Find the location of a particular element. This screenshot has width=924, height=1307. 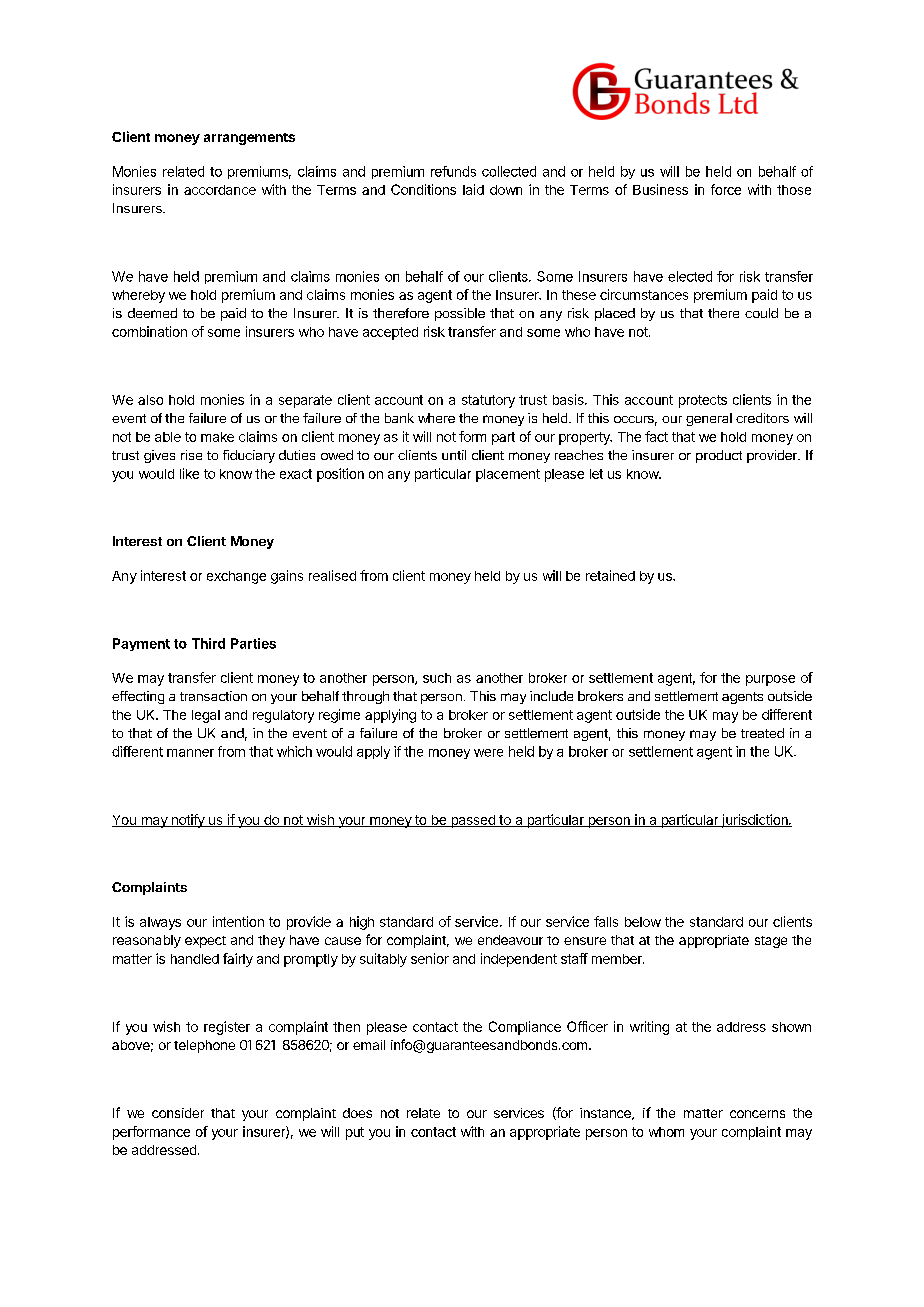

force is located at coordinates (726, 189).
